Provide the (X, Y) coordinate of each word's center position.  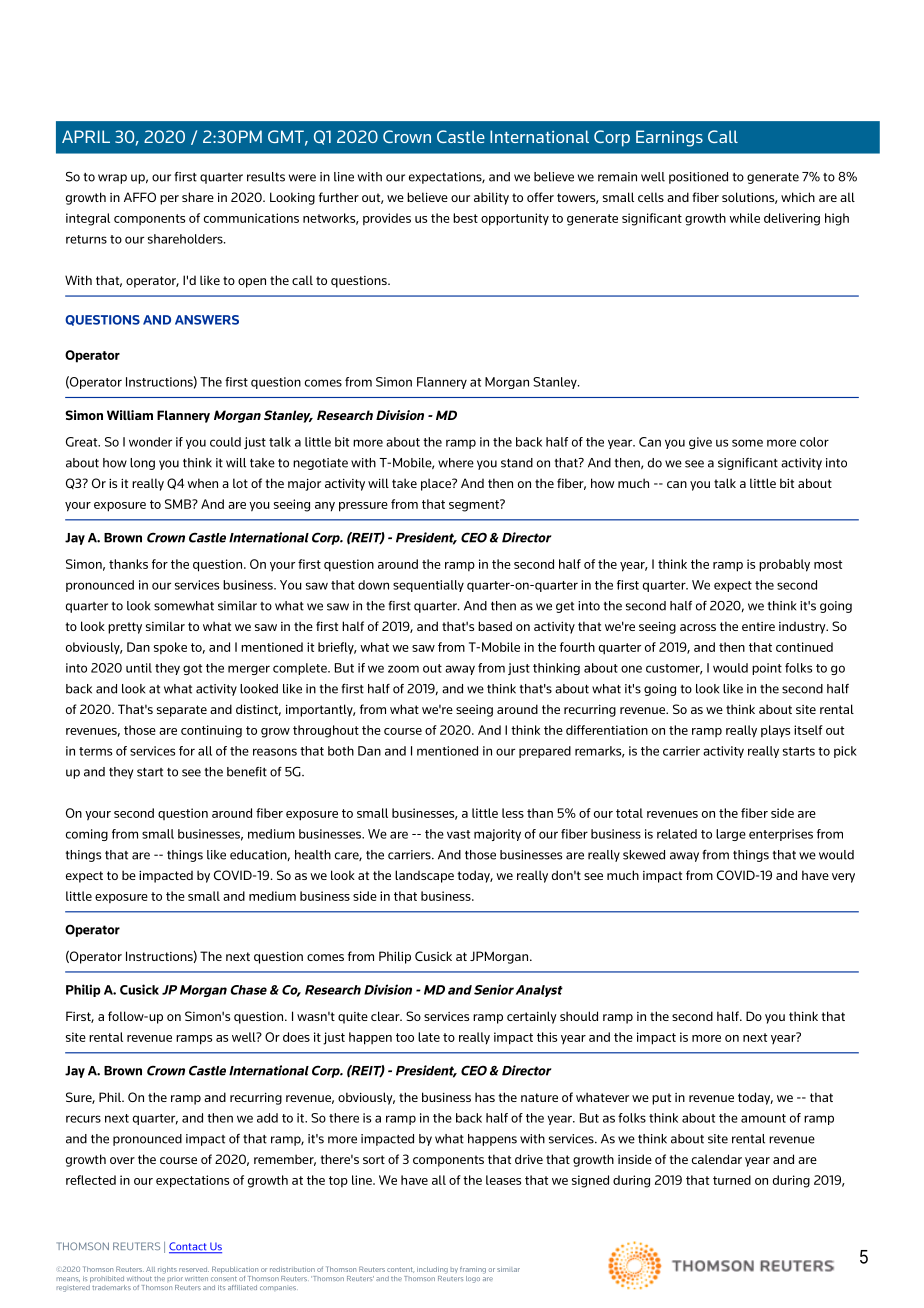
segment (475, 505)
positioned (698, 178)
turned (732, 1180)
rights (167, 1270)
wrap (112, 179)
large (731, 835)
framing (473, 1270)
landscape (424, 876)
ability (491, 198)
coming (87, 835)
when (202, 483)
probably (784, 565)
